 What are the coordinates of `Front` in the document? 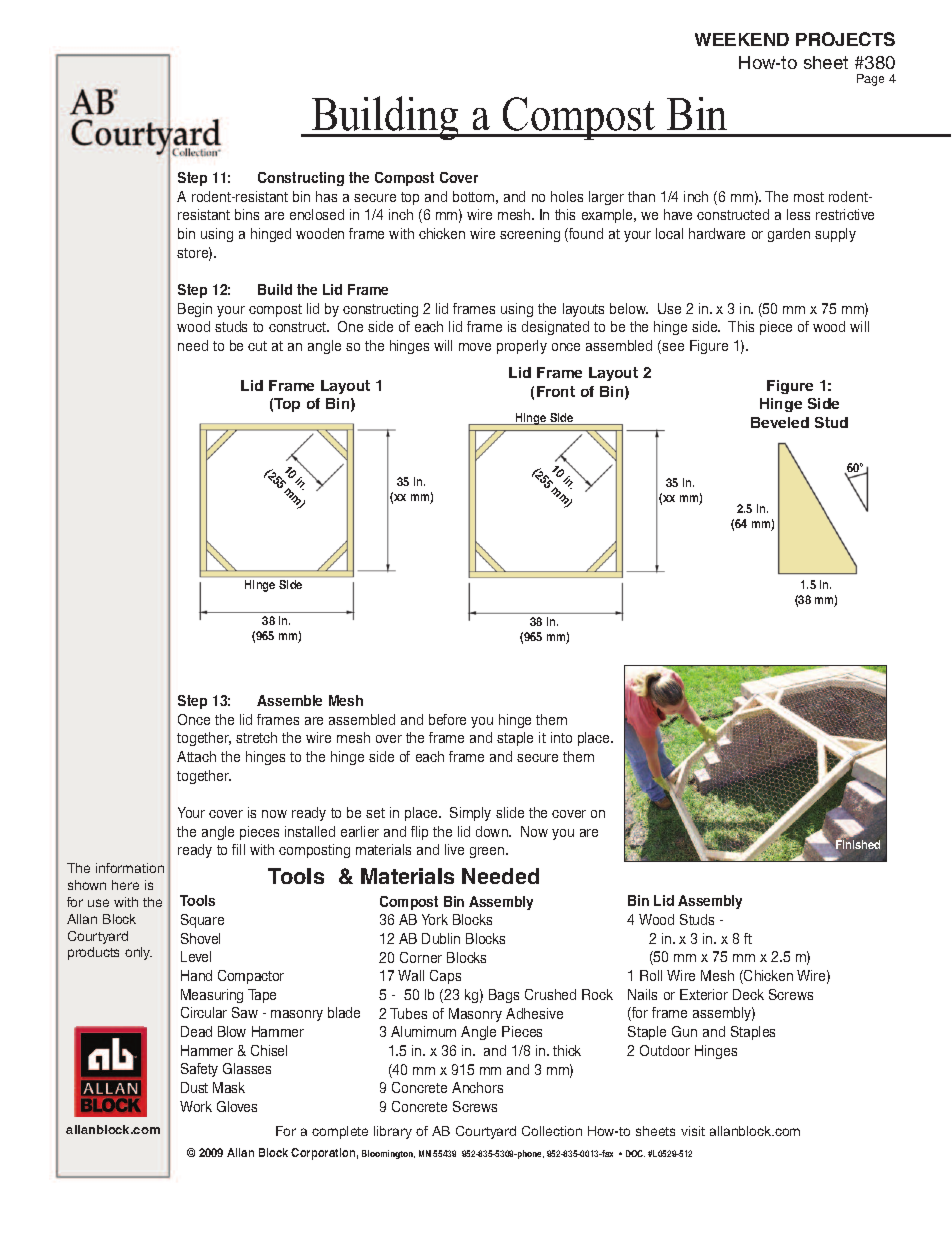 It's located at (556, 391).
